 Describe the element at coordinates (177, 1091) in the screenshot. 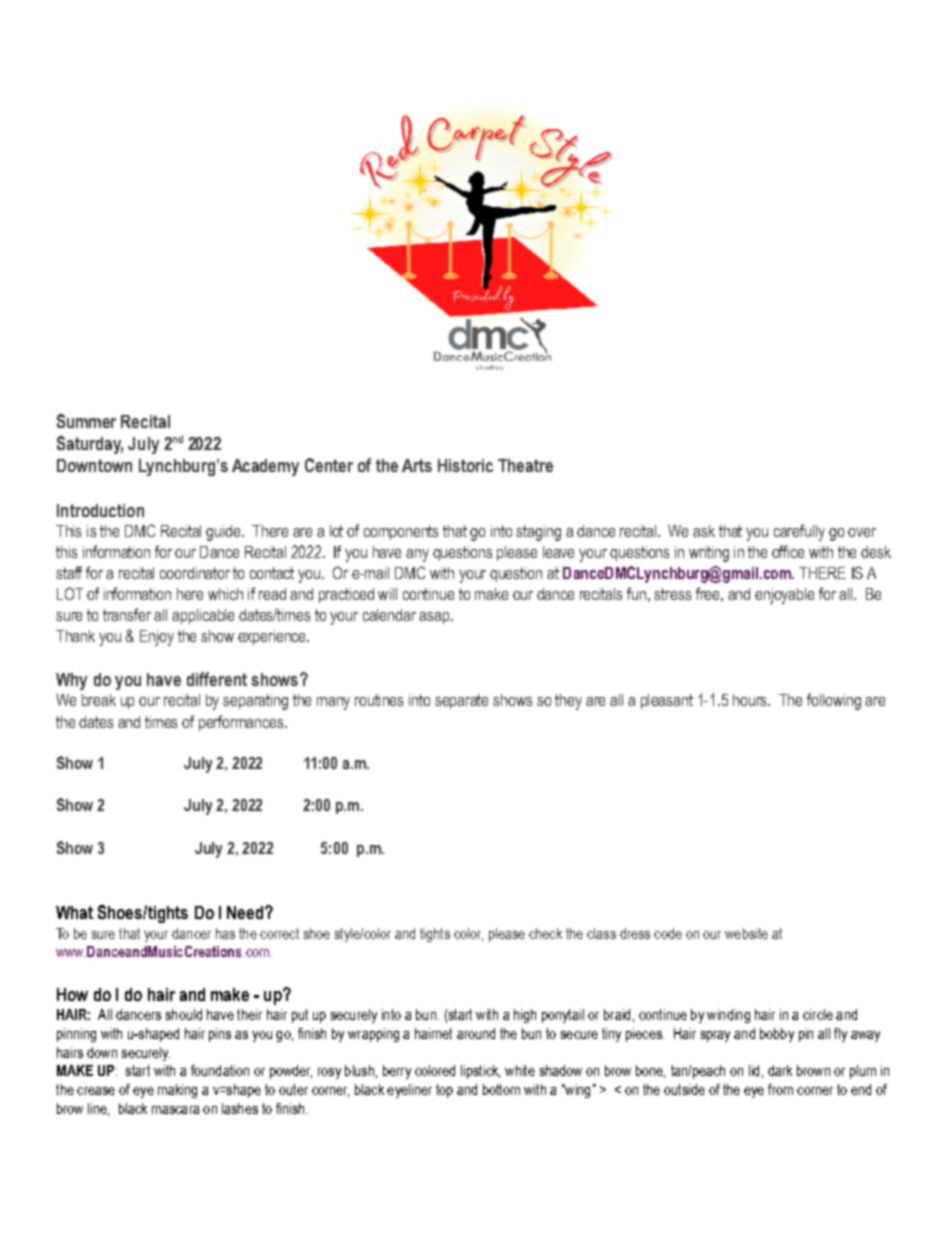

I see `making` at that location.
